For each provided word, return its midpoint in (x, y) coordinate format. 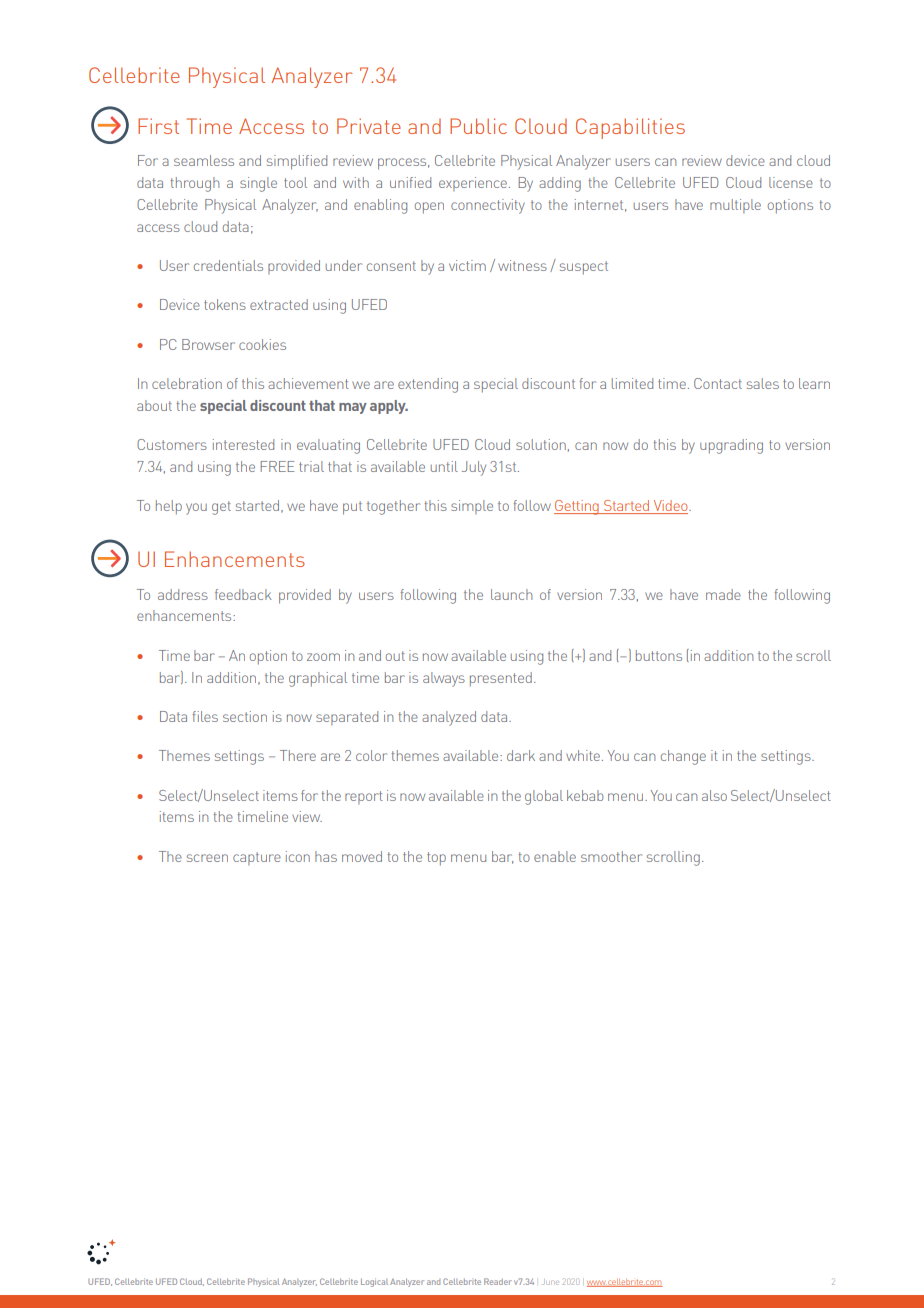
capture (257, 858)
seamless (204, 160)
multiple (735, 206)
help (169, 507)
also (714, 795)
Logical (374, 1282)
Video (670, 507)
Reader (498, 1281)
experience (473, 184)
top (436, 859)
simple (472, 507)
